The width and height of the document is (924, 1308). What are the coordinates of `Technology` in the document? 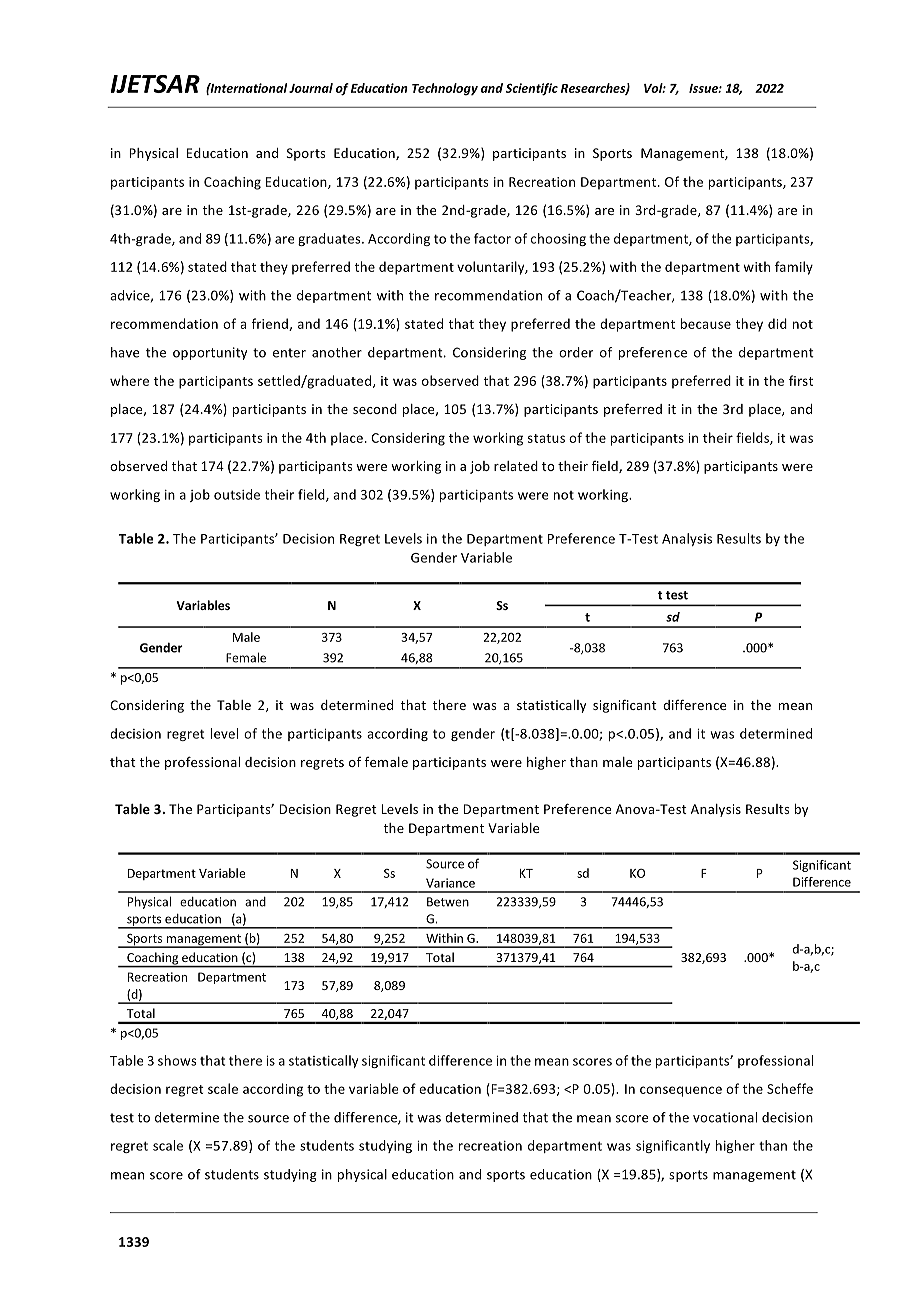 It's located at (445, 89).
